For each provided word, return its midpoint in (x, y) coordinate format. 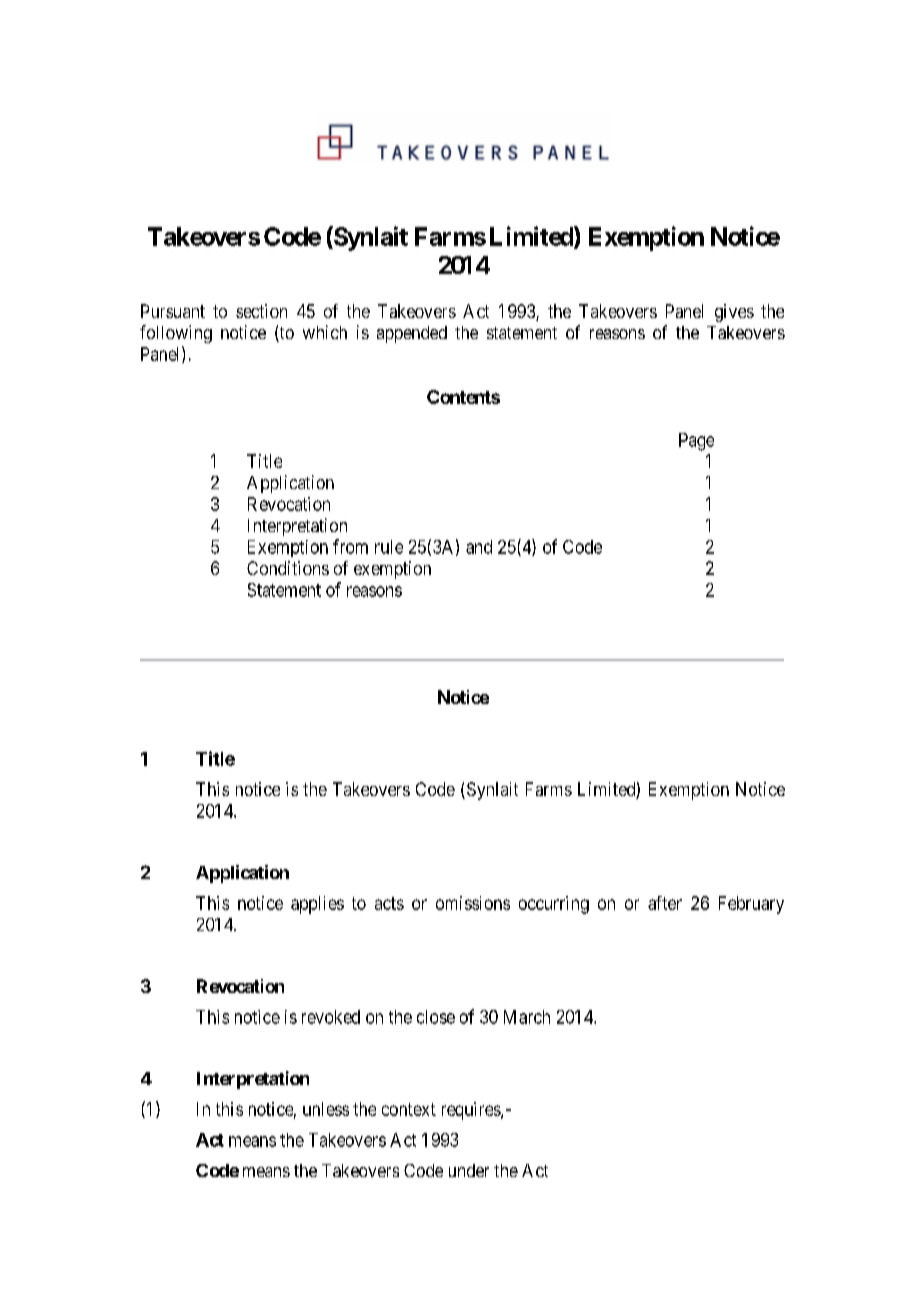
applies (317, 905)
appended (412, 334)
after (665, 903)
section (261, 311)
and (479, 547)
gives (734, 313)
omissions (473, 903)
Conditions (288, 568)
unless (326, 1109)
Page (696, 442)
